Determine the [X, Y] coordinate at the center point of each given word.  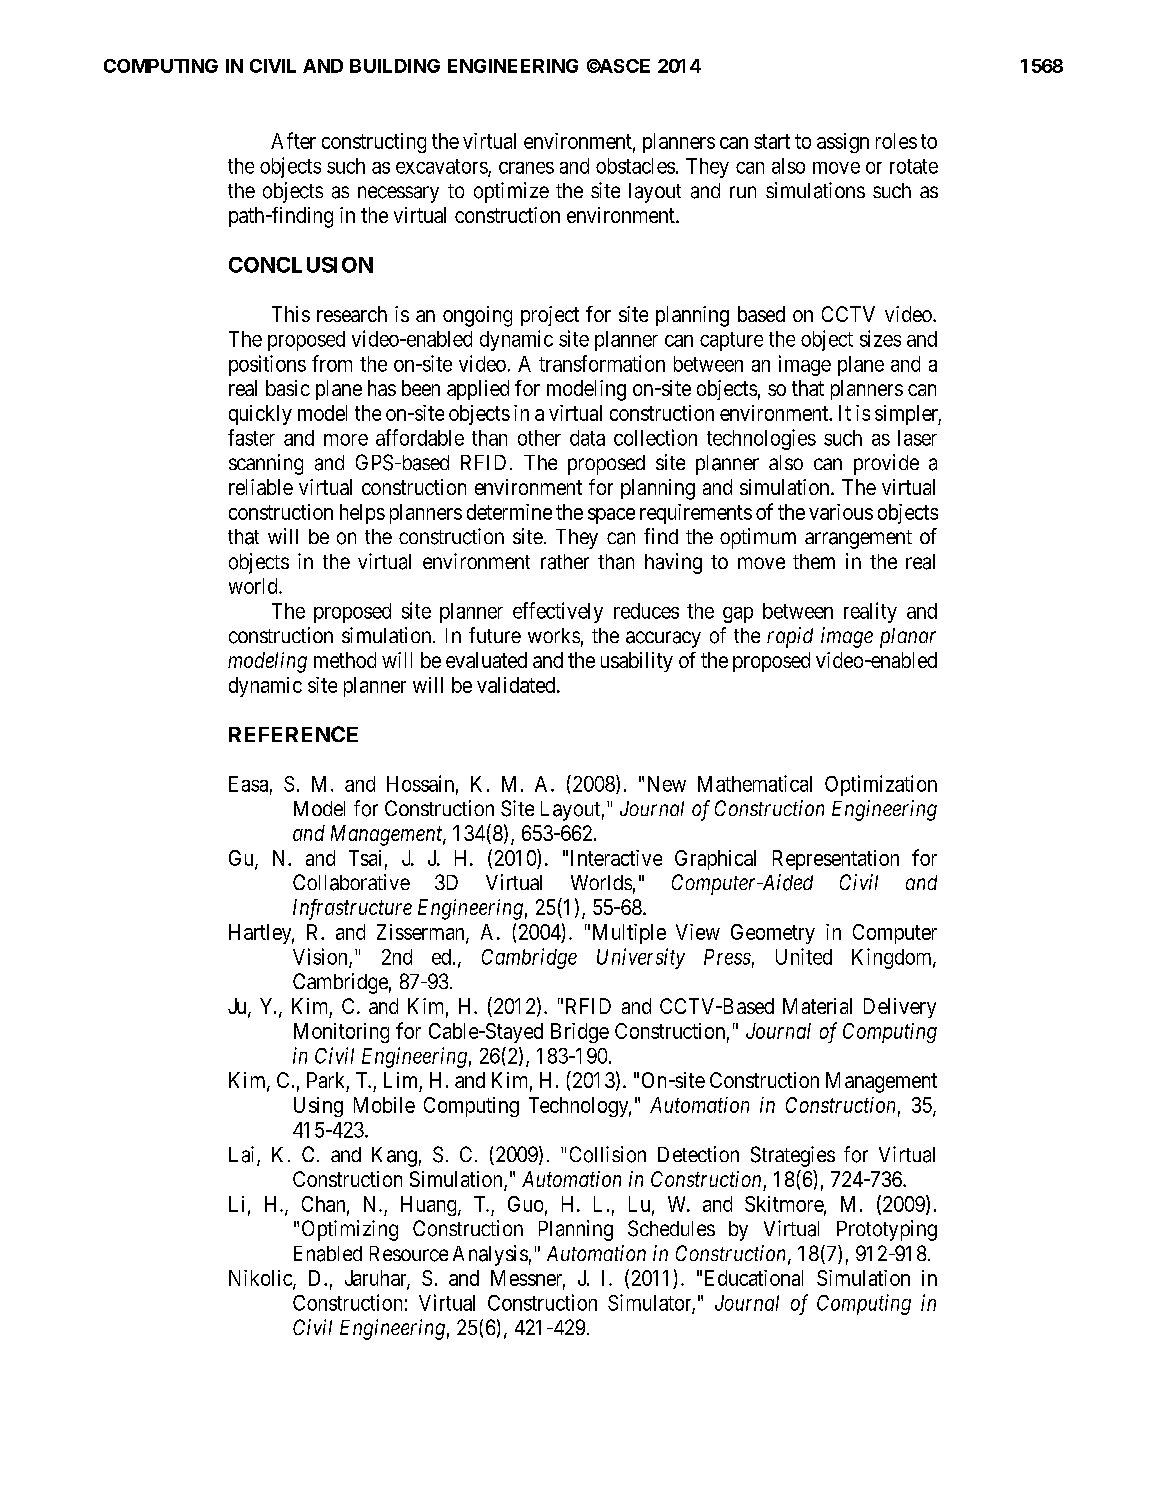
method [345, 660]
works [554, 635]
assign [843, 143]
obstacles [635, 166]
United [804, 956]
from [332, 363]
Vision [321, 957]
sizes [880, 338]
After [293, 140]
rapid [790, 637]
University [641, 958]
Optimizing [350, 1230]
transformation [602, 363]
